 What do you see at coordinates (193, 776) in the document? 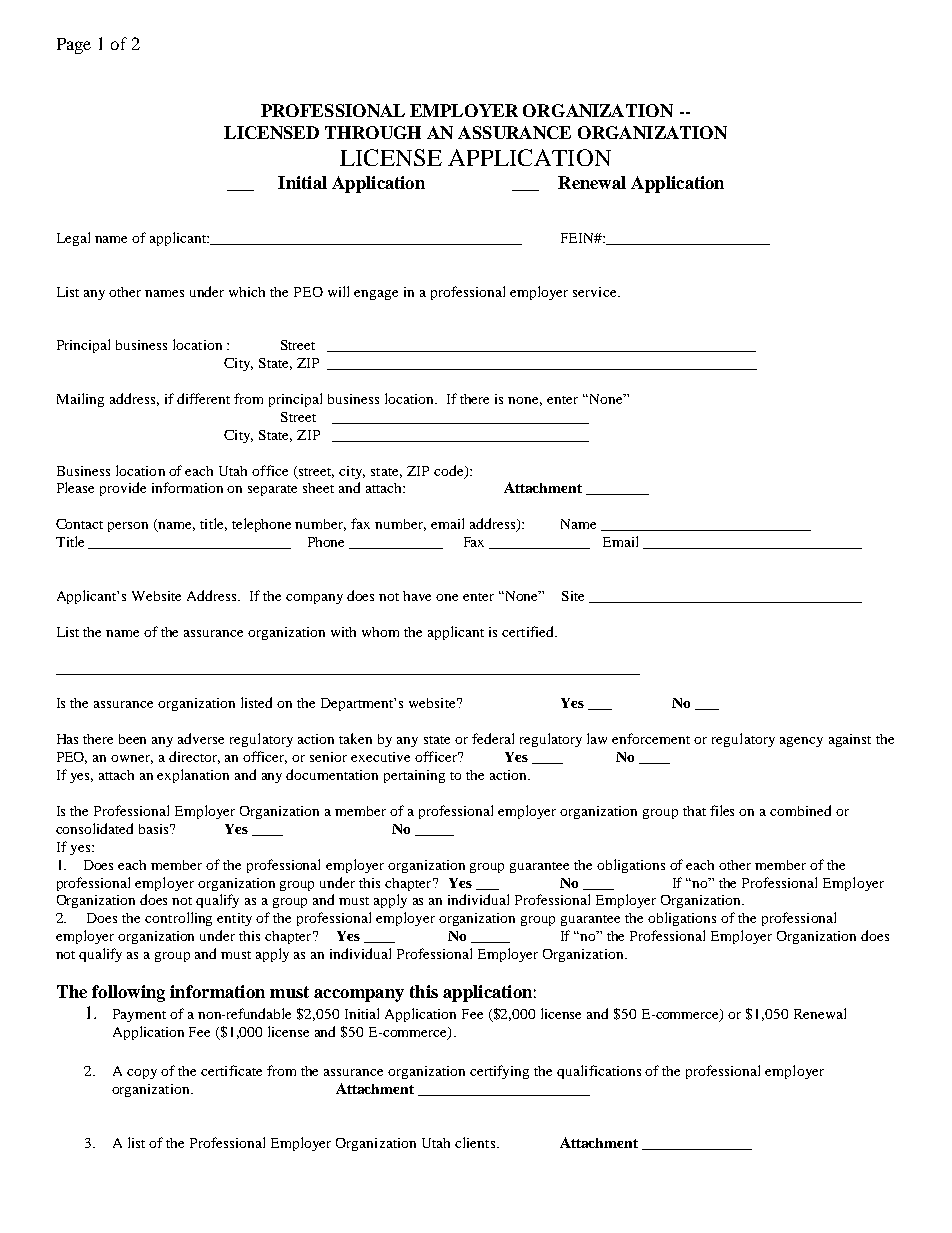
I see `explanation` at bounding box center [193, 776].
